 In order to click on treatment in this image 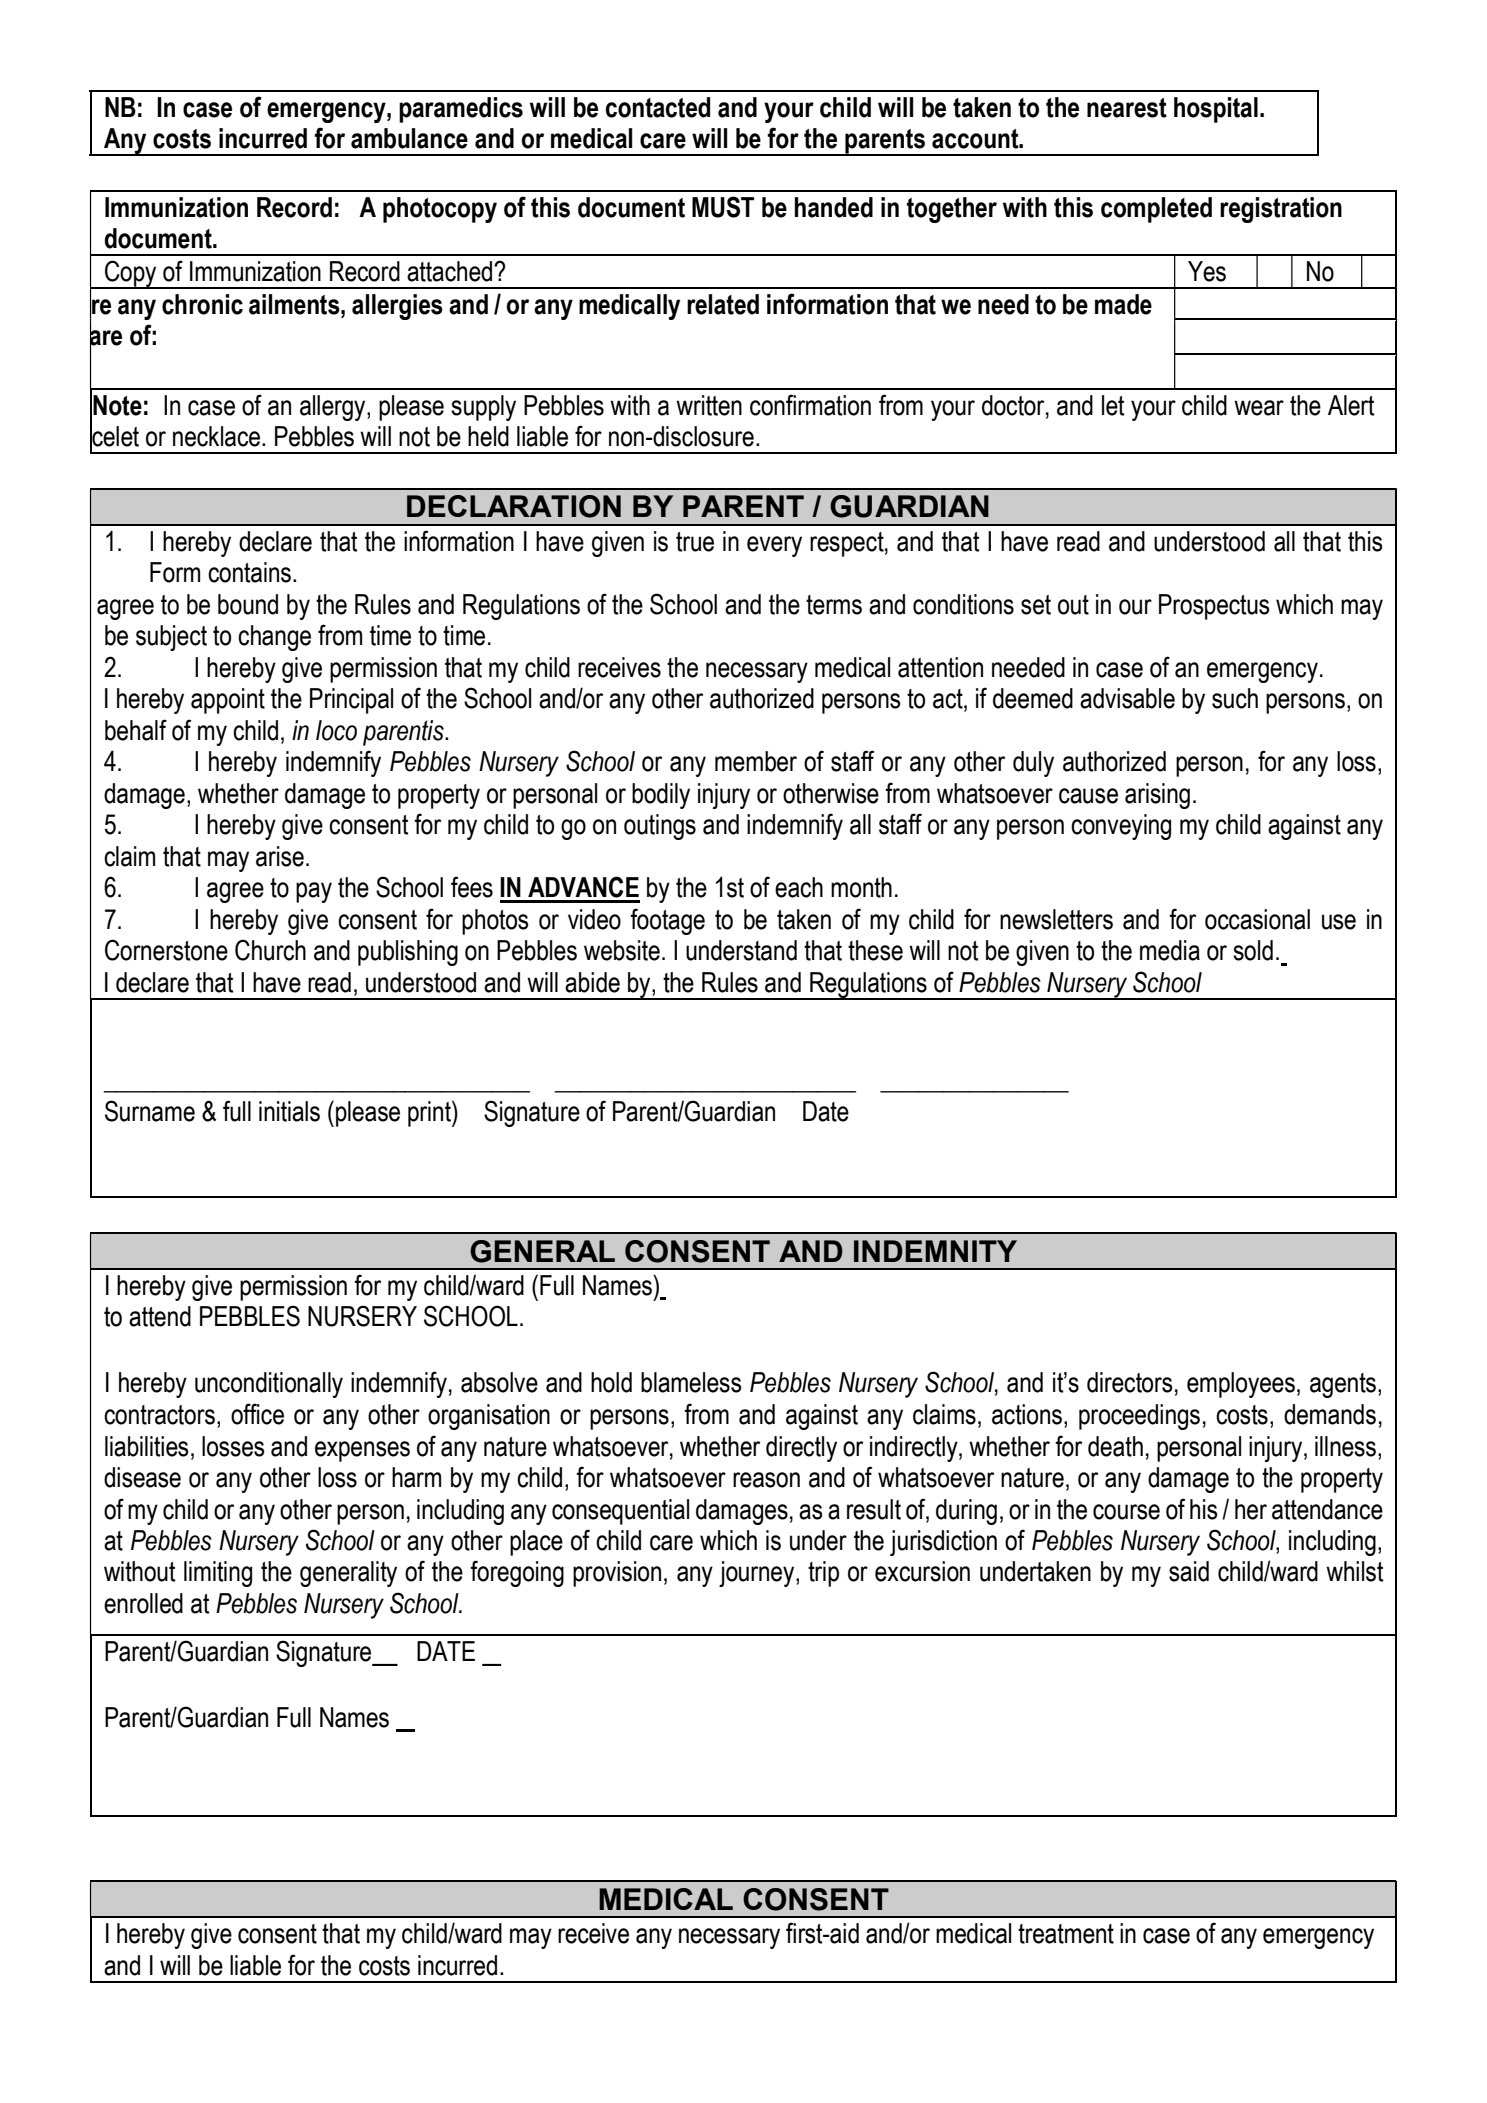, I will do `click(1066, 1934)`.
